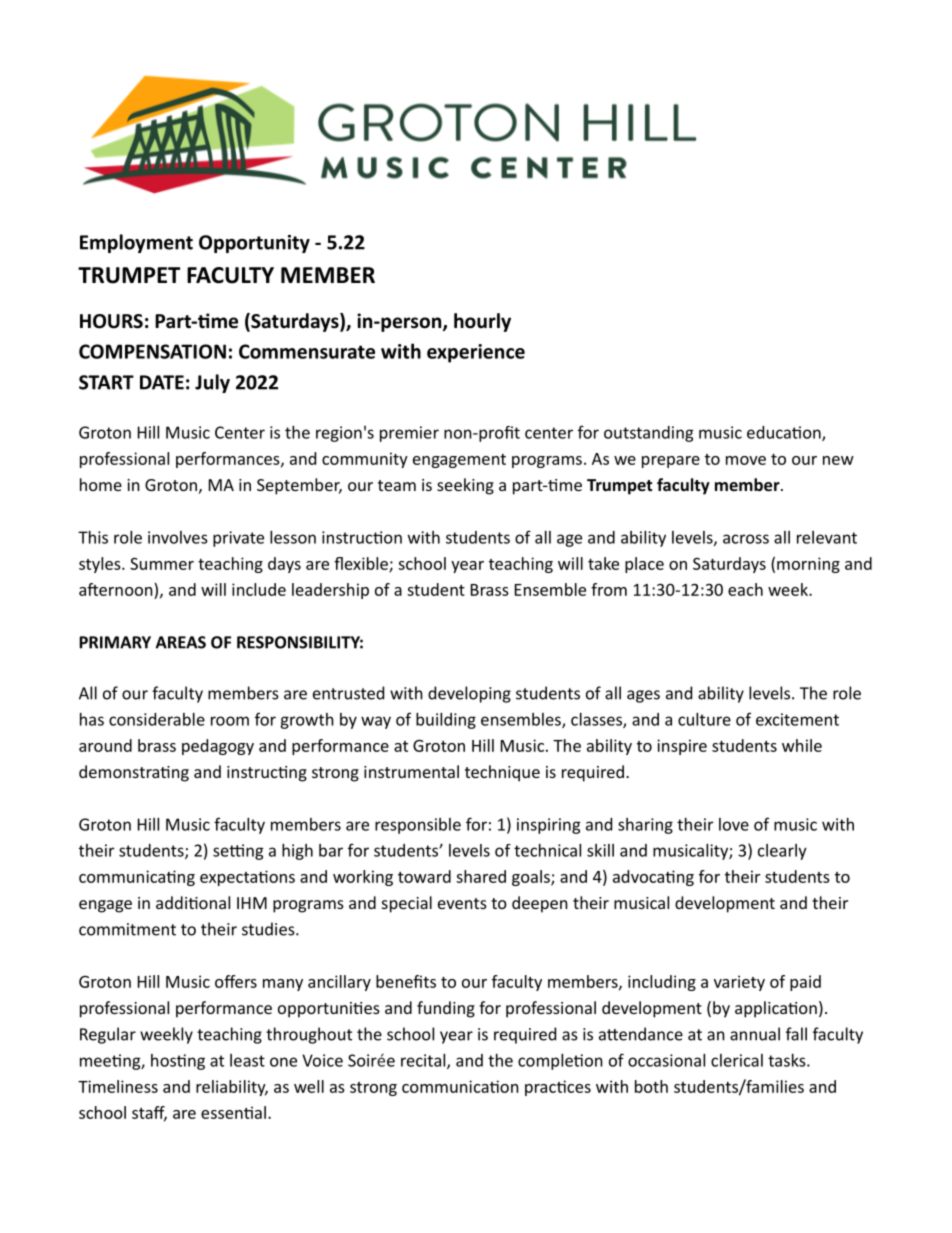 The width and height of the document is (952, 1233). I want to click on culture, so click(704, 719).
